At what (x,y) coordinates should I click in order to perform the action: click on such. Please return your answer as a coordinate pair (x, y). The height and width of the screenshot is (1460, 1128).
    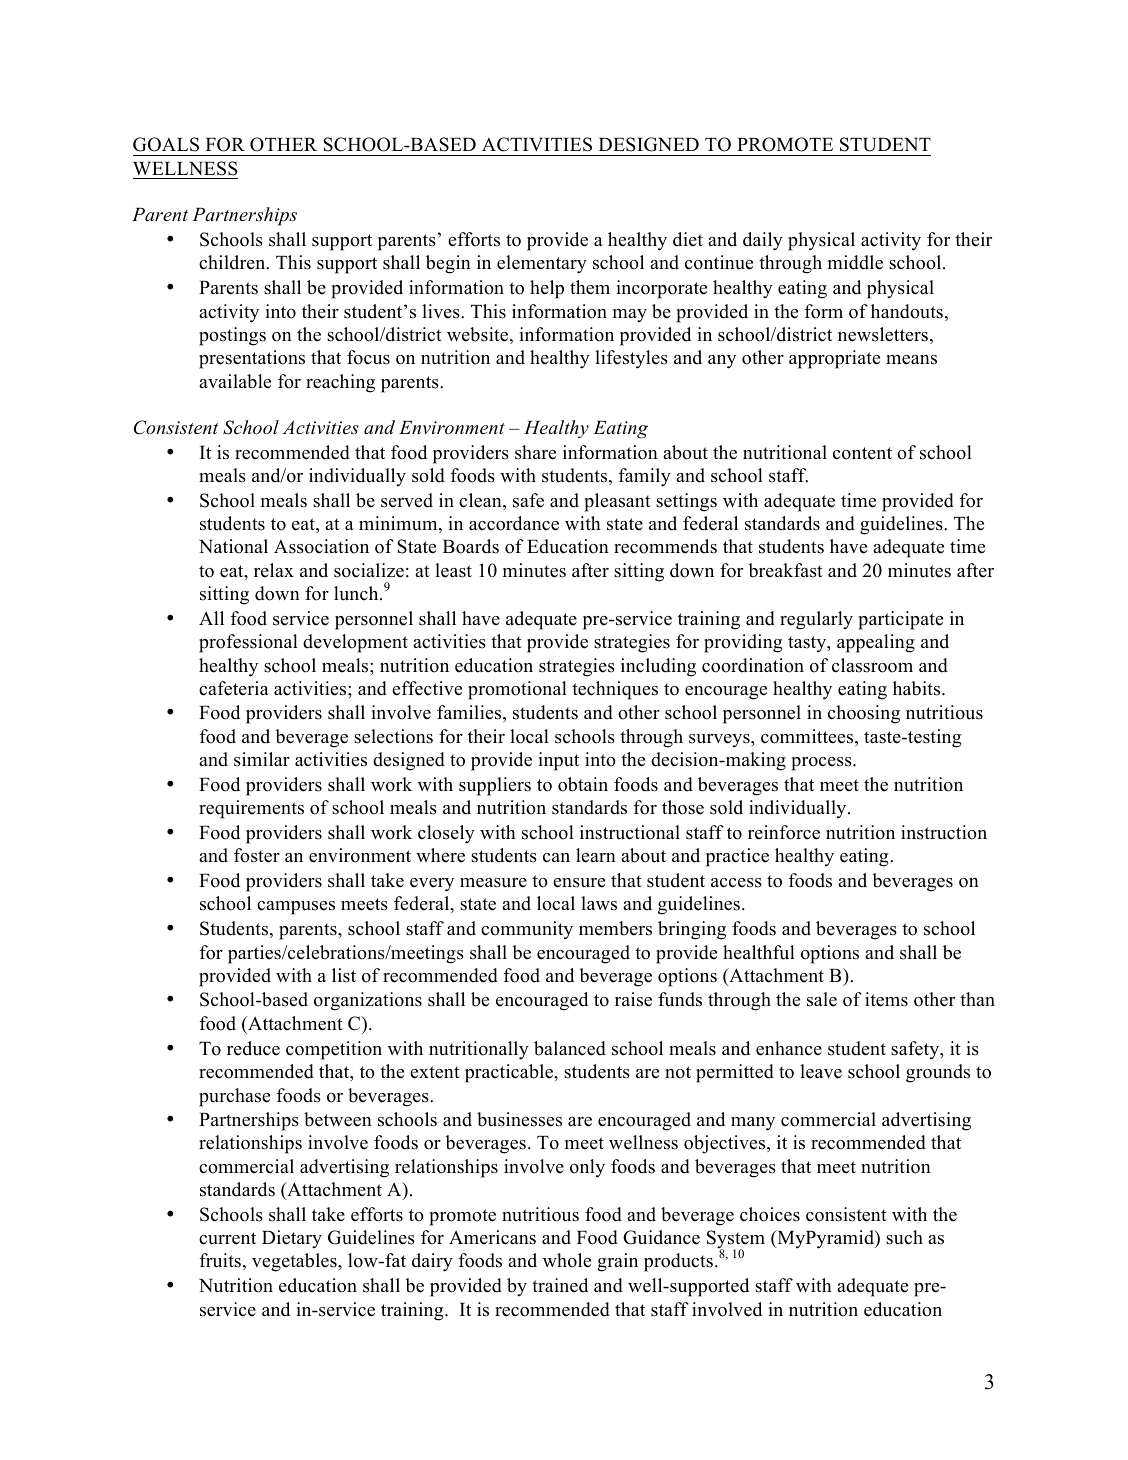
    Looking at the image, I should click on (904, 1237).
